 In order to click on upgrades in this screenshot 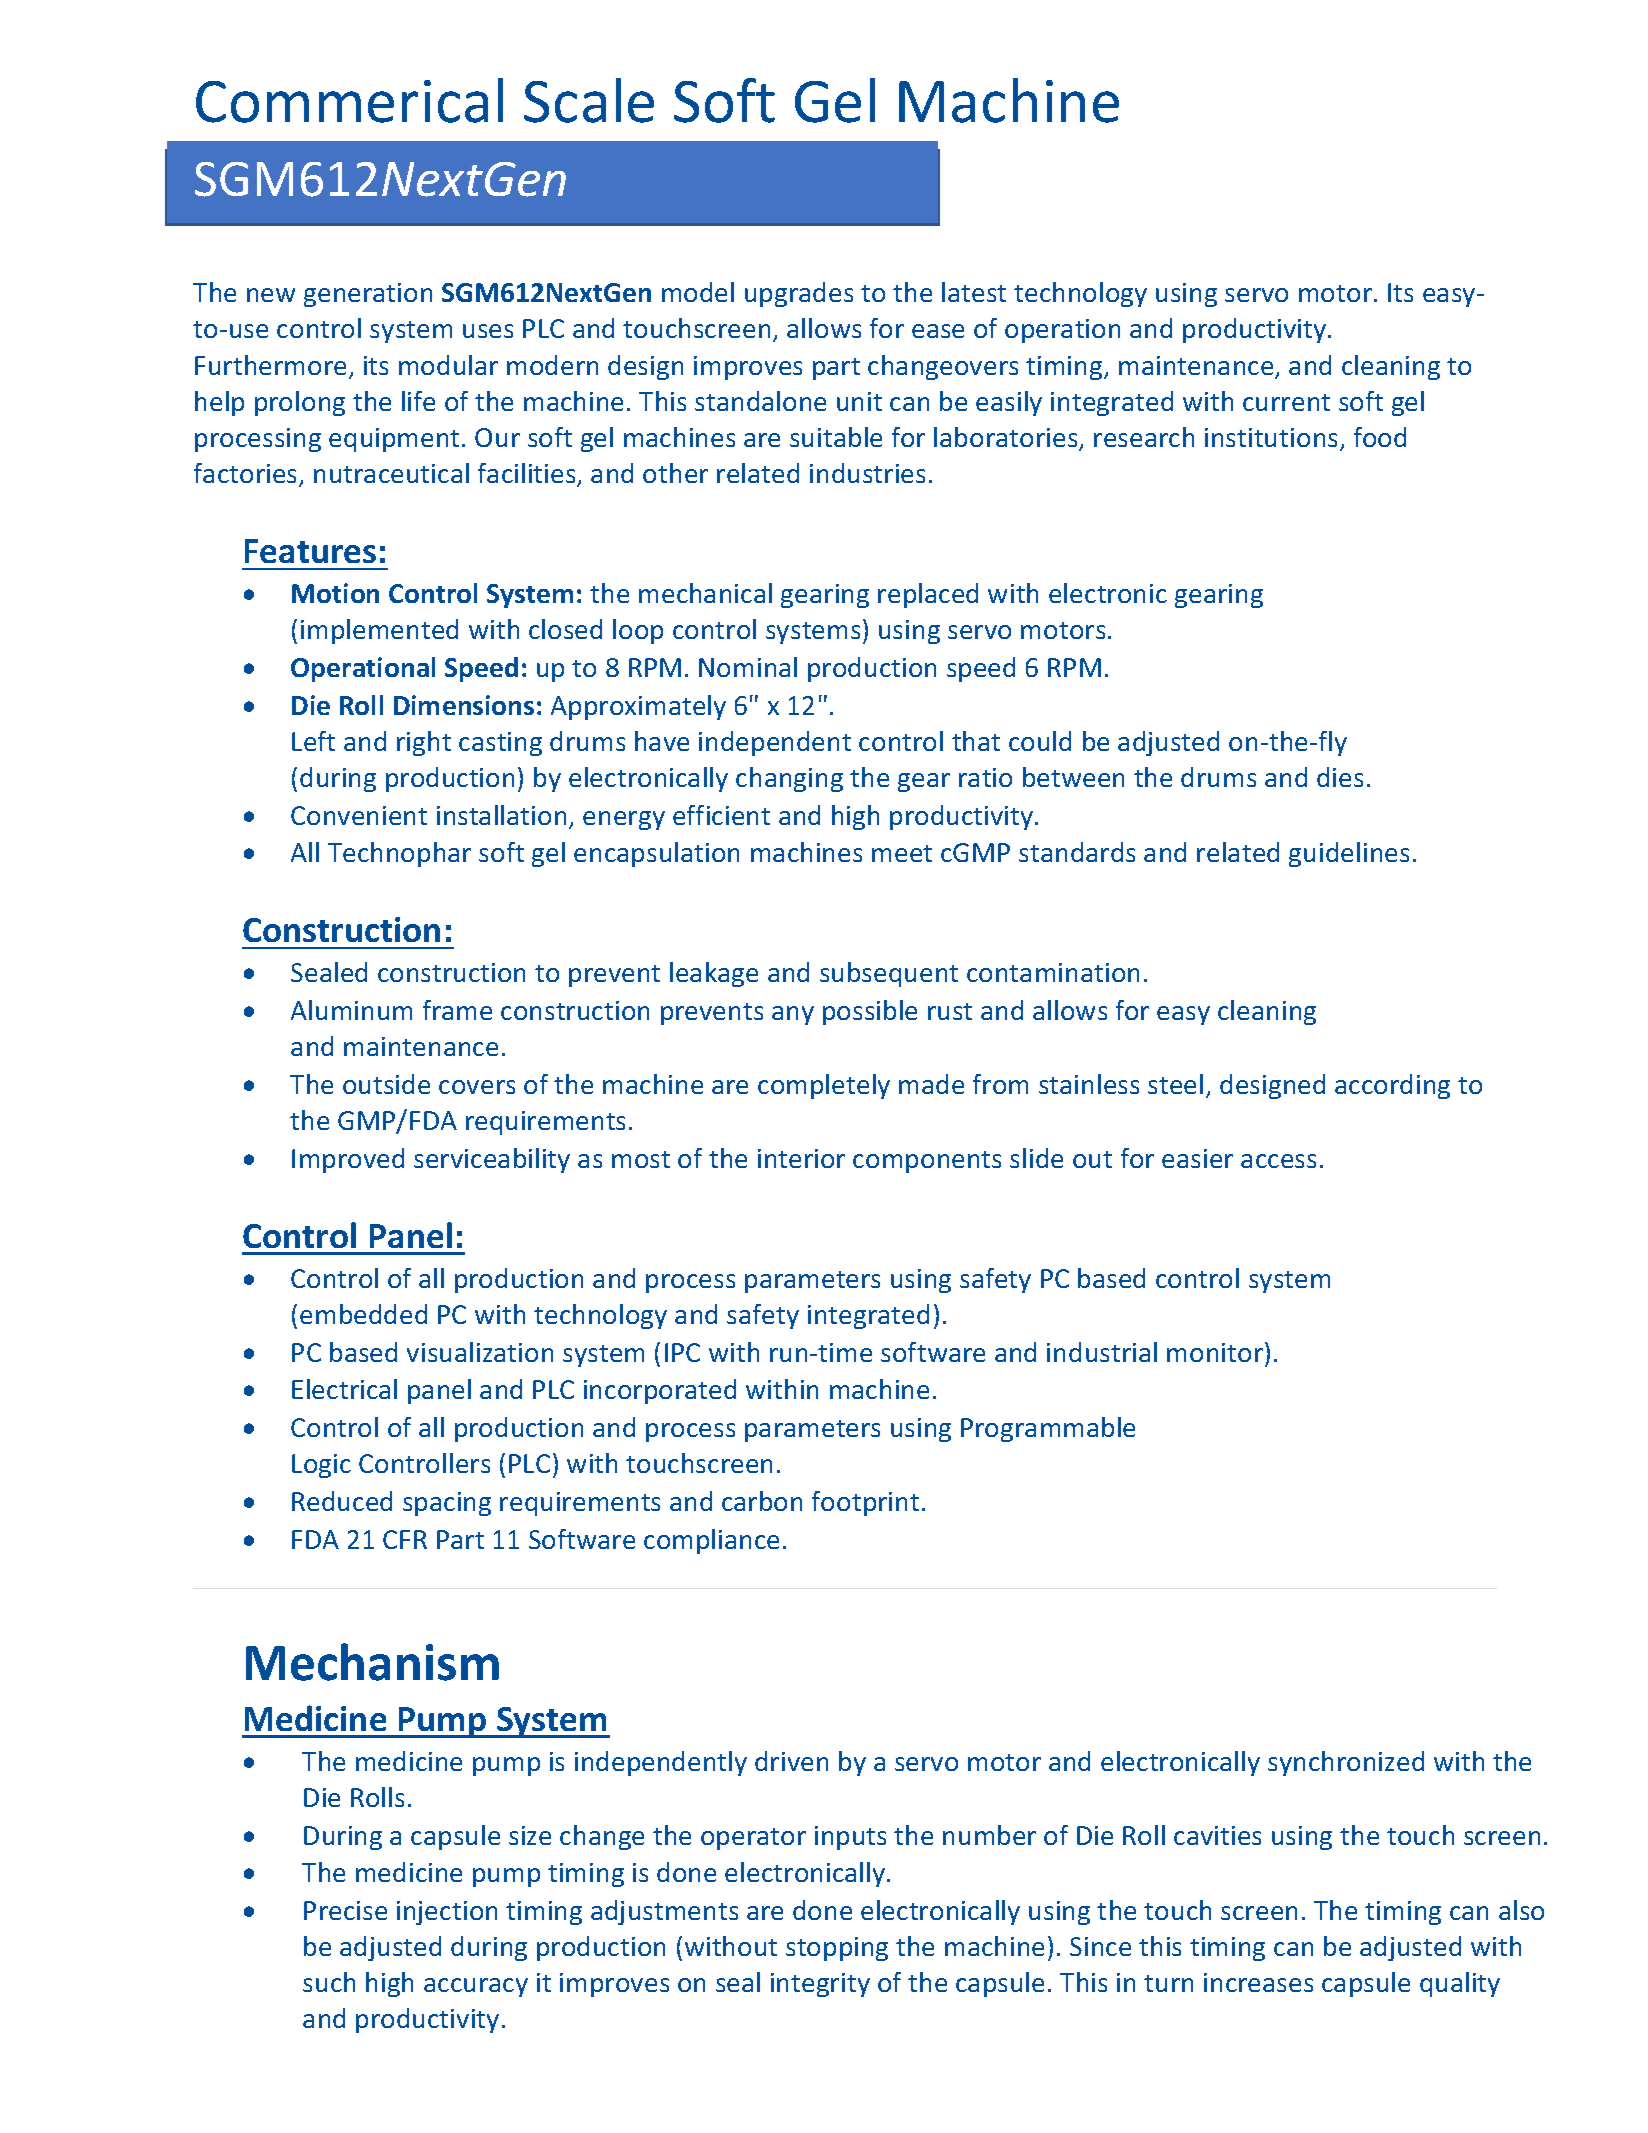, I will do `click(799, 294)`.
